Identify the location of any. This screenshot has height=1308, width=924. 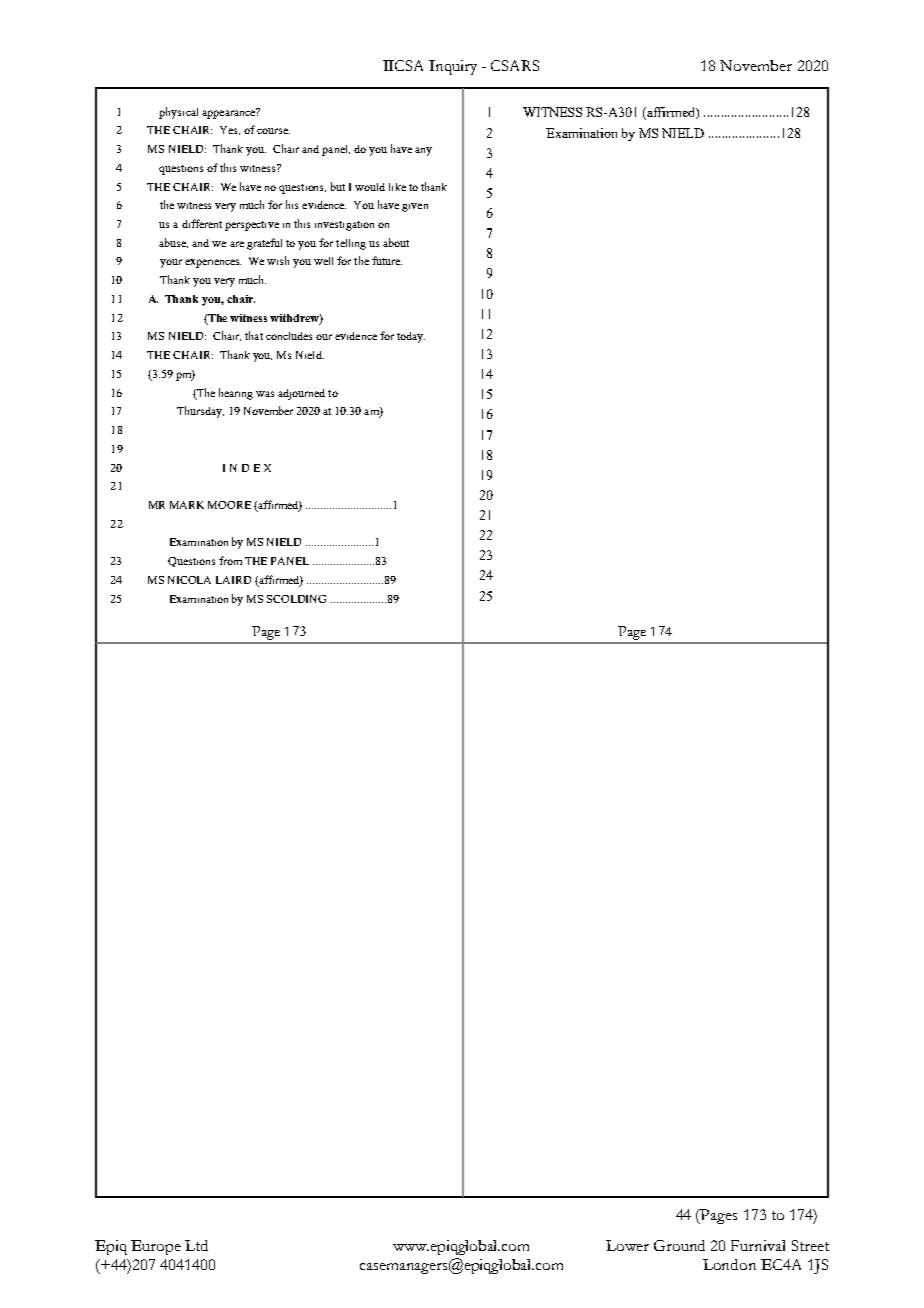
(423, 151).
